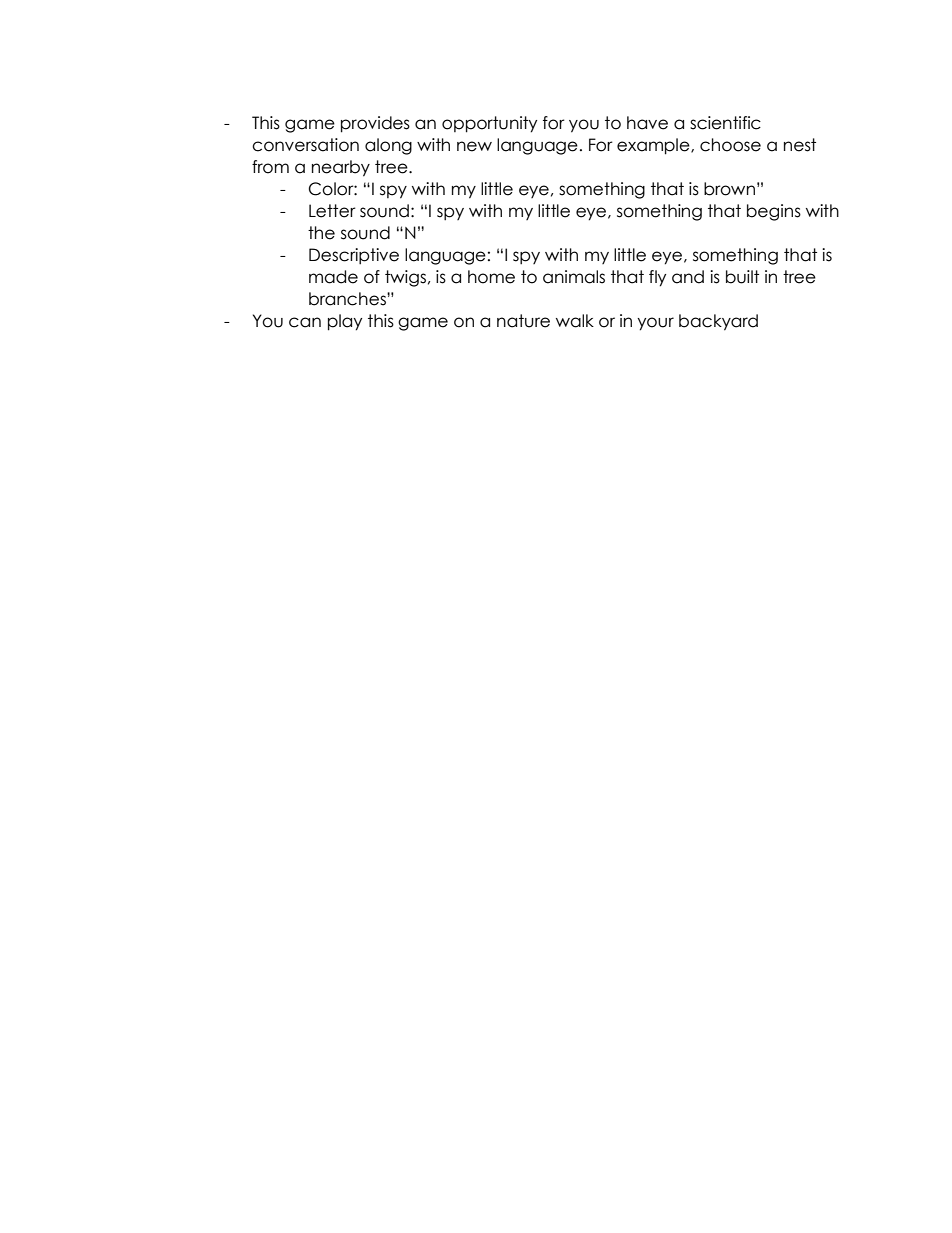  Describe the element at coordinates (375, 124) in the screenshot. I see `provides` at that location.
